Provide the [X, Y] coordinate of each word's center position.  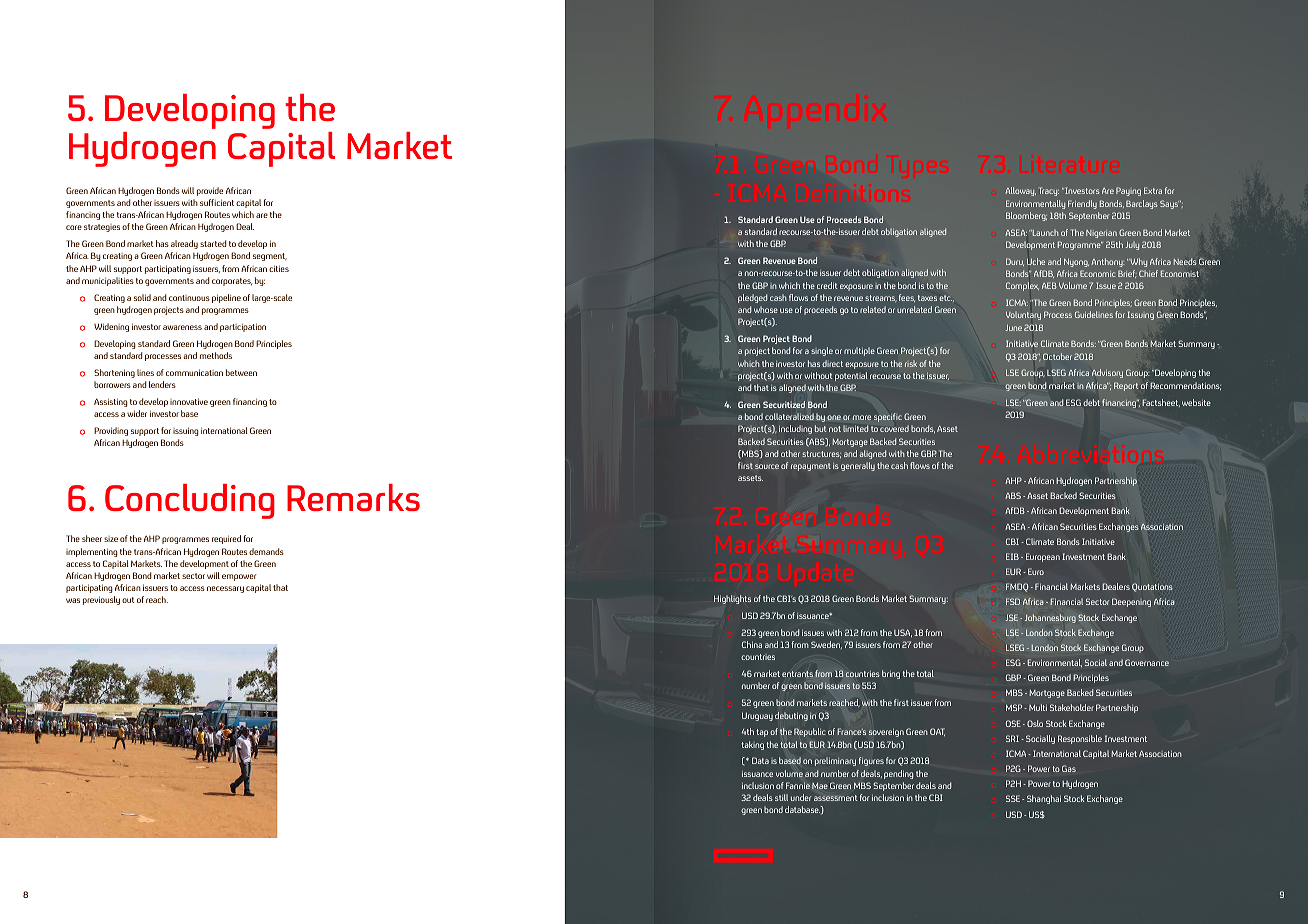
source [767, 466]
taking [753, 745]
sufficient [217, 202]
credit [827, 285]
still [781, 797]
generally [858, 466]
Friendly [1082, 204]
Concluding [190, 501]
